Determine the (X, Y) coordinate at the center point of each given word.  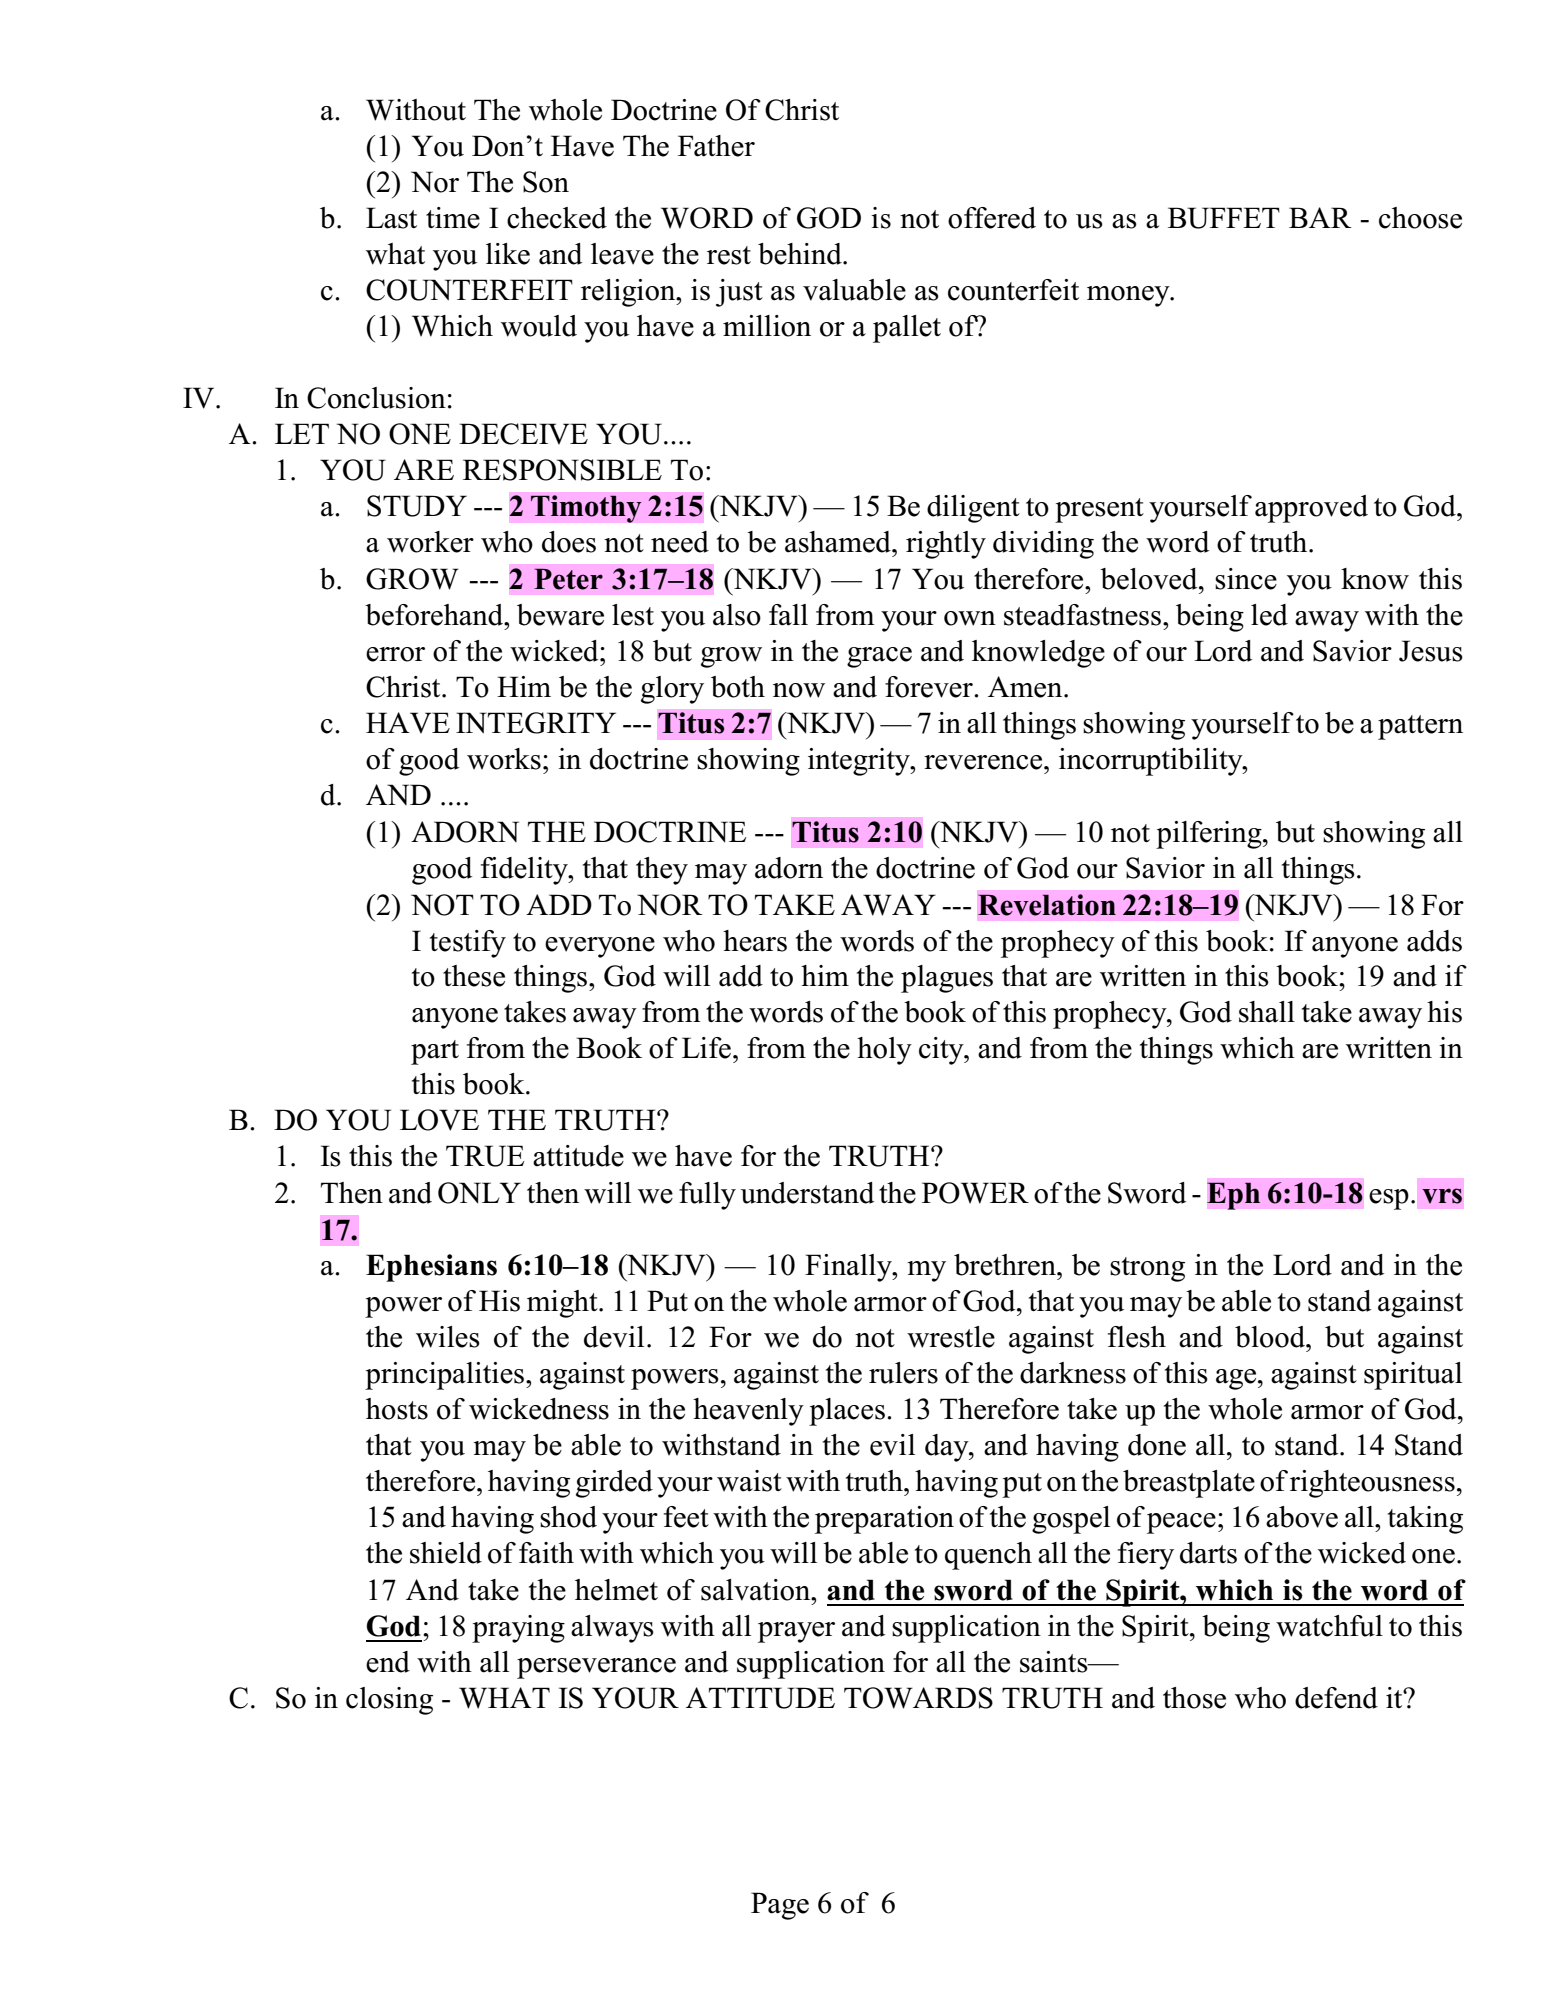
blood (1271, 1337)
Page (780, 1906)
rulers (903, 1373)
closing (389, 1701)
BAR (1320, 217)
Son (546, 182)
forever (930, 687)
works (504, 759)
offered (992, 218)
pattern (1420, 727)
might (563, 1304)
